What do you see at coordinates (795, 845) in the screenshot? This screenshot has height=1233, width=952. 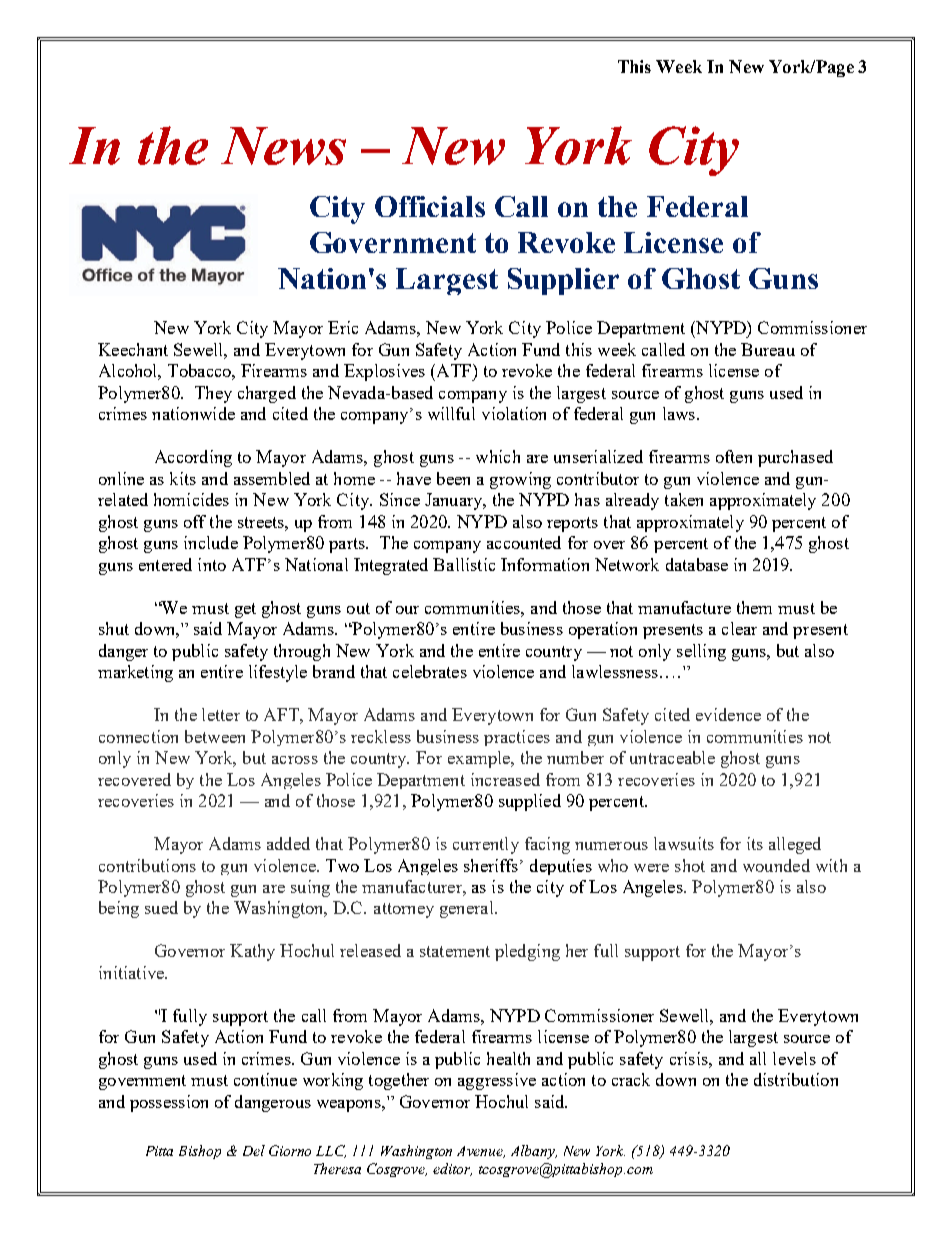 I see `alleged` at bounding box center [795, 845].
